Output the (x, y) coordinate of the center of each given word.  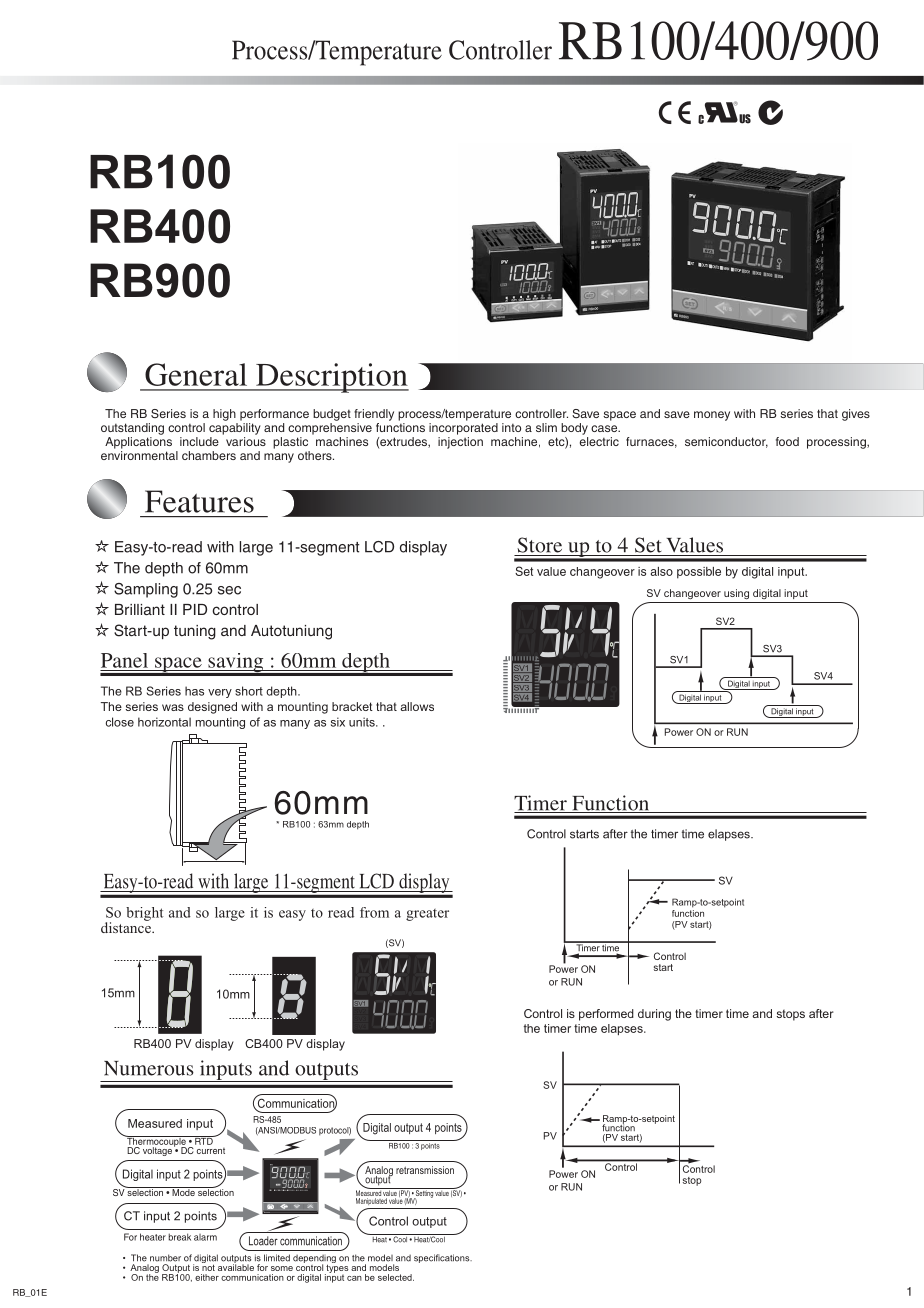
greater (427, 915)
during (654, 1015)
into (511, 427)
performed (606, 1015)
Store (539, 545)
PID (195, 609)
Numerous (149, 1068)
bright (144, 914)
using (736, 594)
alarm (205, 1237)
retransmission (425, 1170)
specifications (443, 1258)
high (224, 415)
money (712, 416)
